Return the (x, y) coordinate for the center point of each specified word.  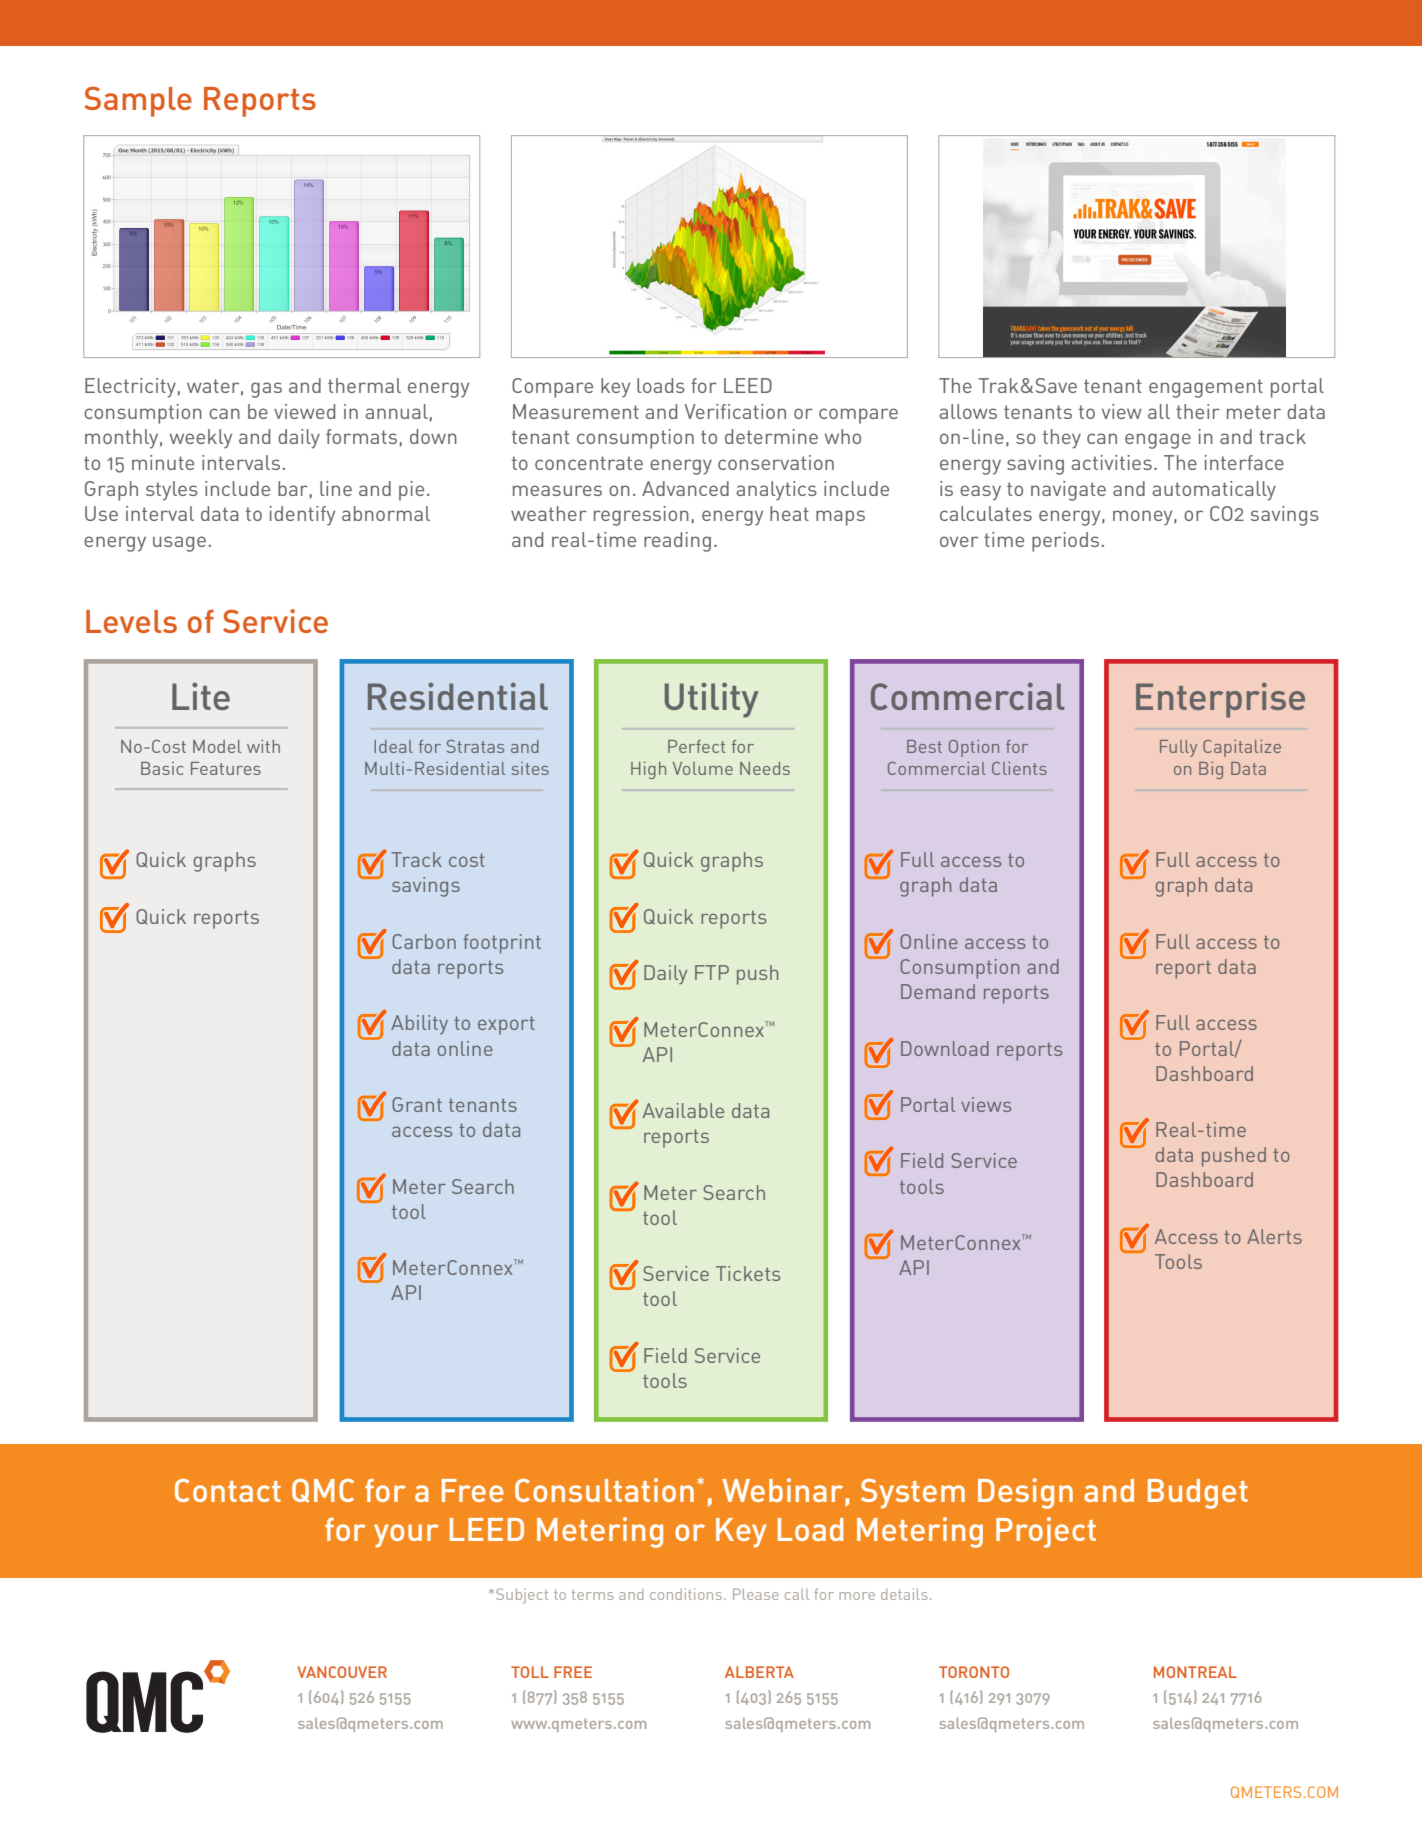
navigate (1068, 491)
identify (302, 516)
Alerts (1274, 1236)
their (1198, 411)
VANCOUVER (342, 1672)
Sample (138, 101)
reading (677, 542)
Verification (735, 411)
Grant (417, 1104)
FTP (712, 972)
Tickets (748, 1273)
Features (226, 768)
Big (1211, 770)
